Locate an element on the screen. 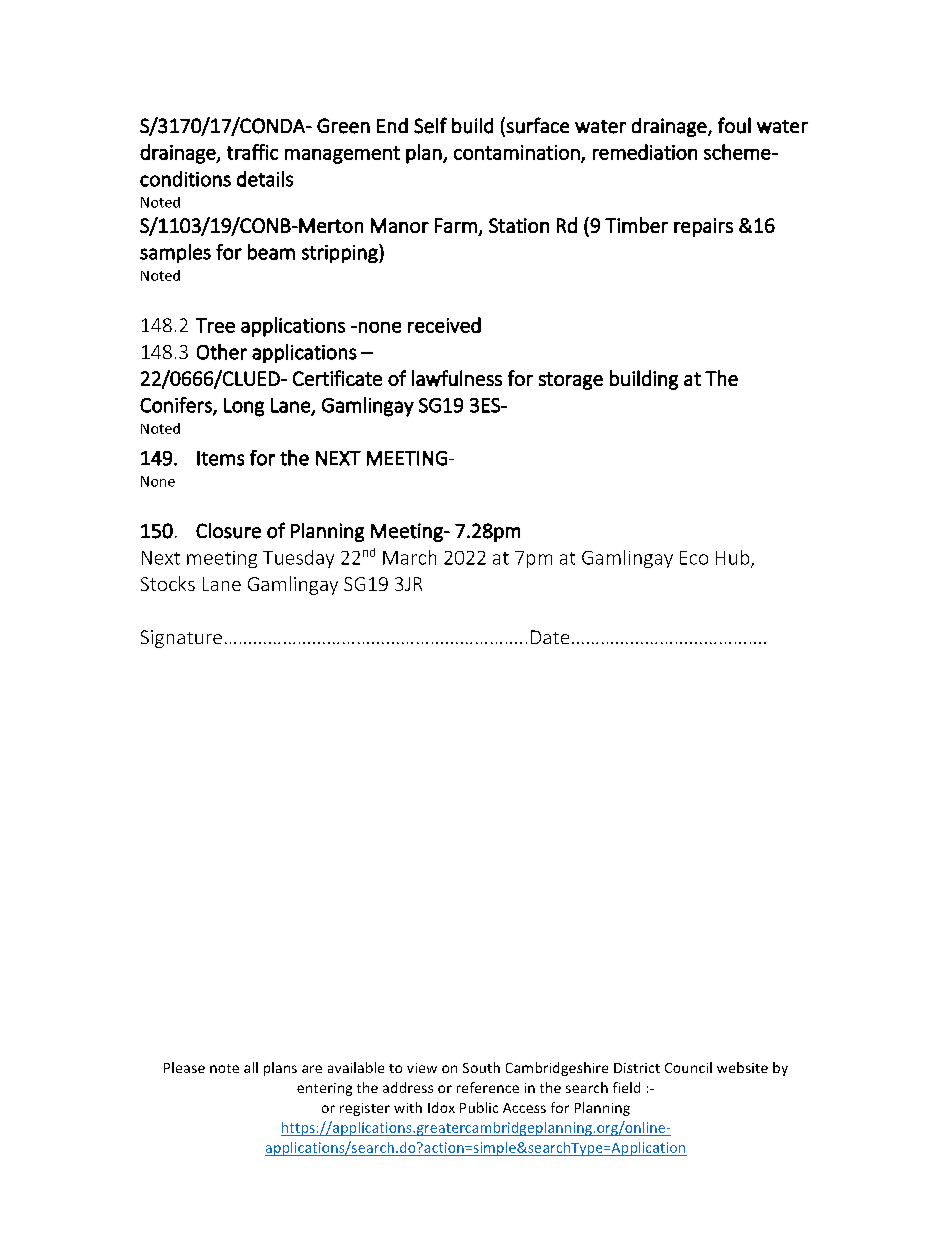 The height and width of the screenshot is (1233, 952). Self is located at coordinates (430, 125).
